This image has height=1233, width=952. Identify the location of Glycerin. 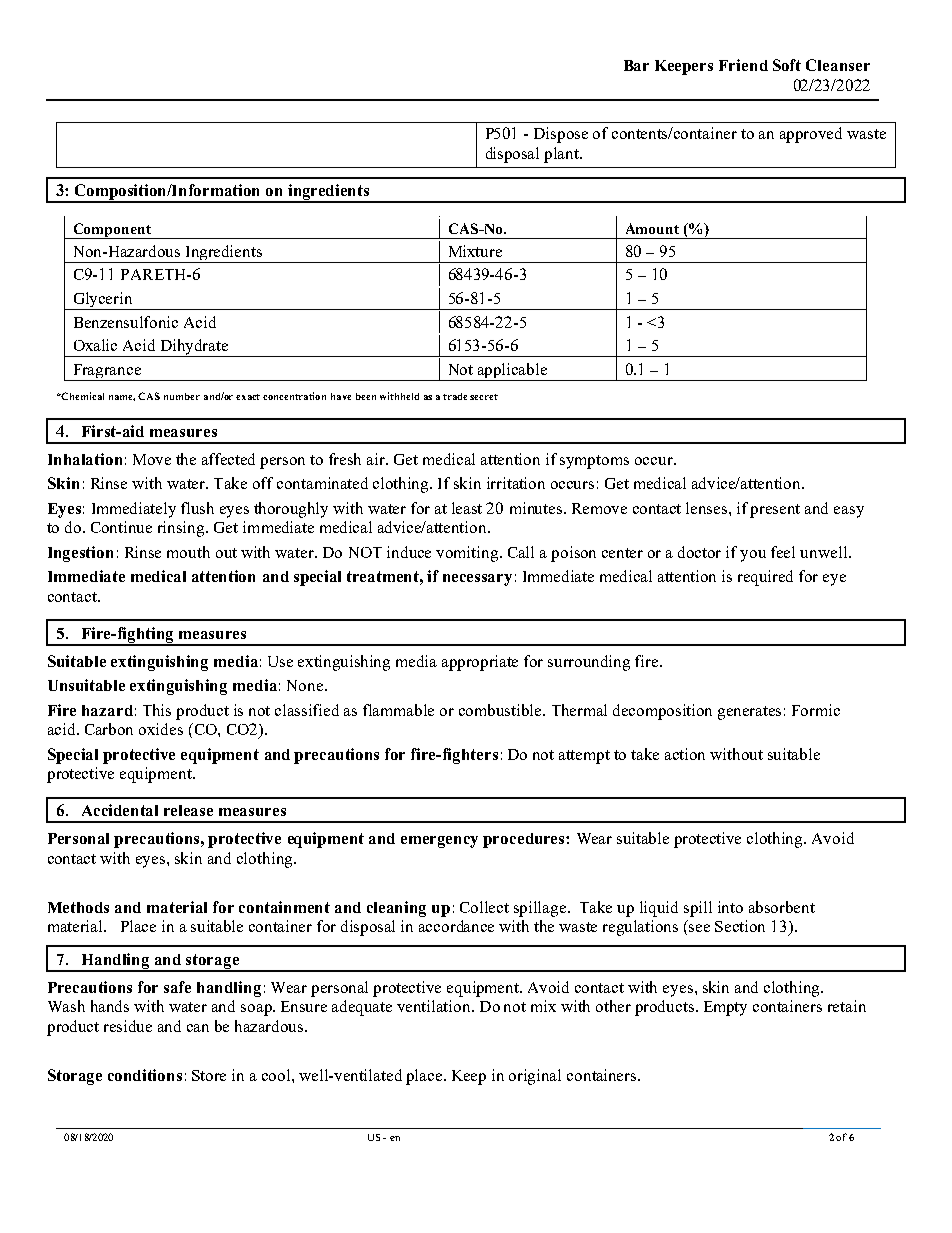
(103, 301).
